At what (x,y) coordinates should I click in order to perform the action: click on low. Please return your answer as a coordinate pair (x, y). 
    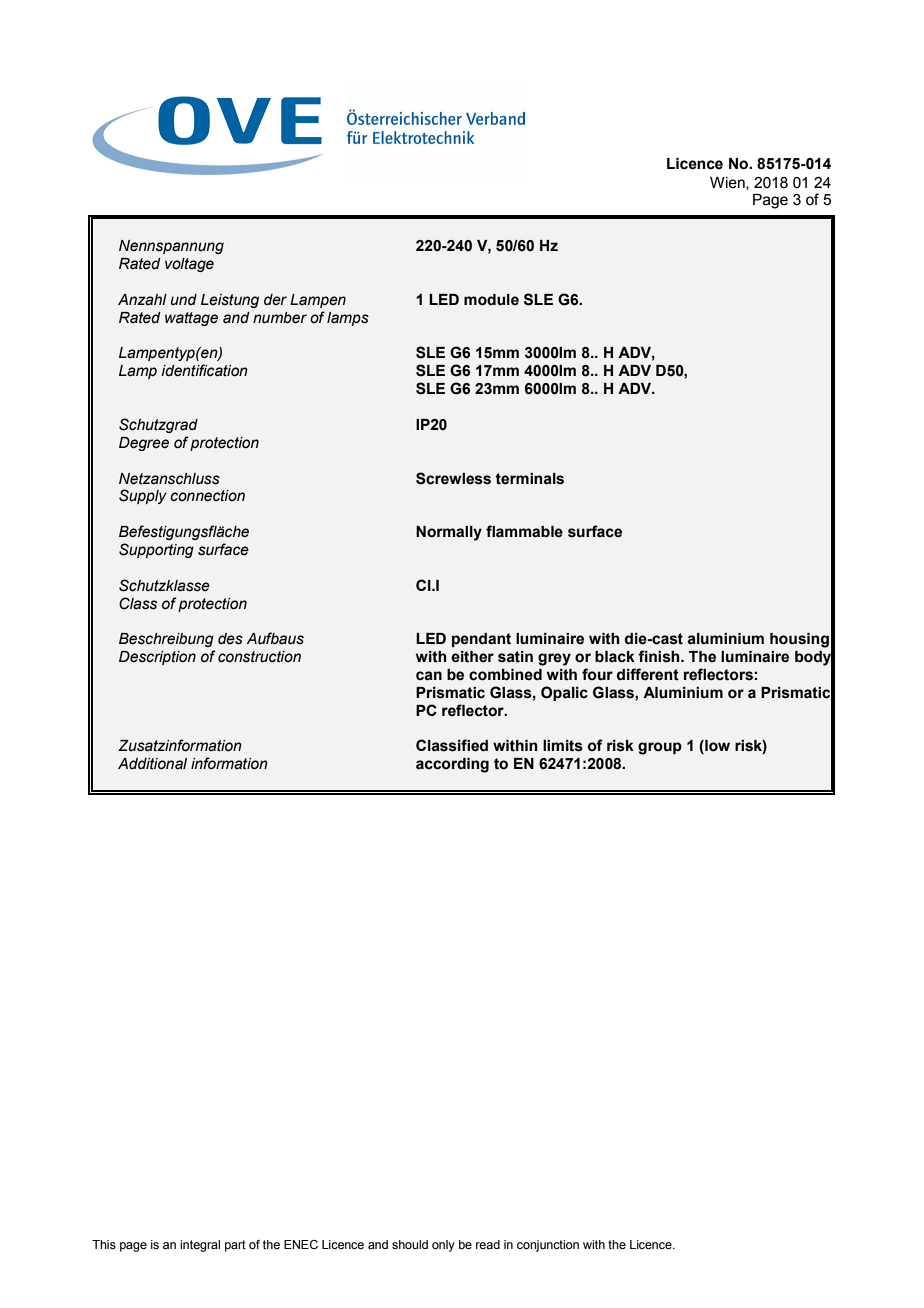
    Looking at the image, I should click on (716, 747).
